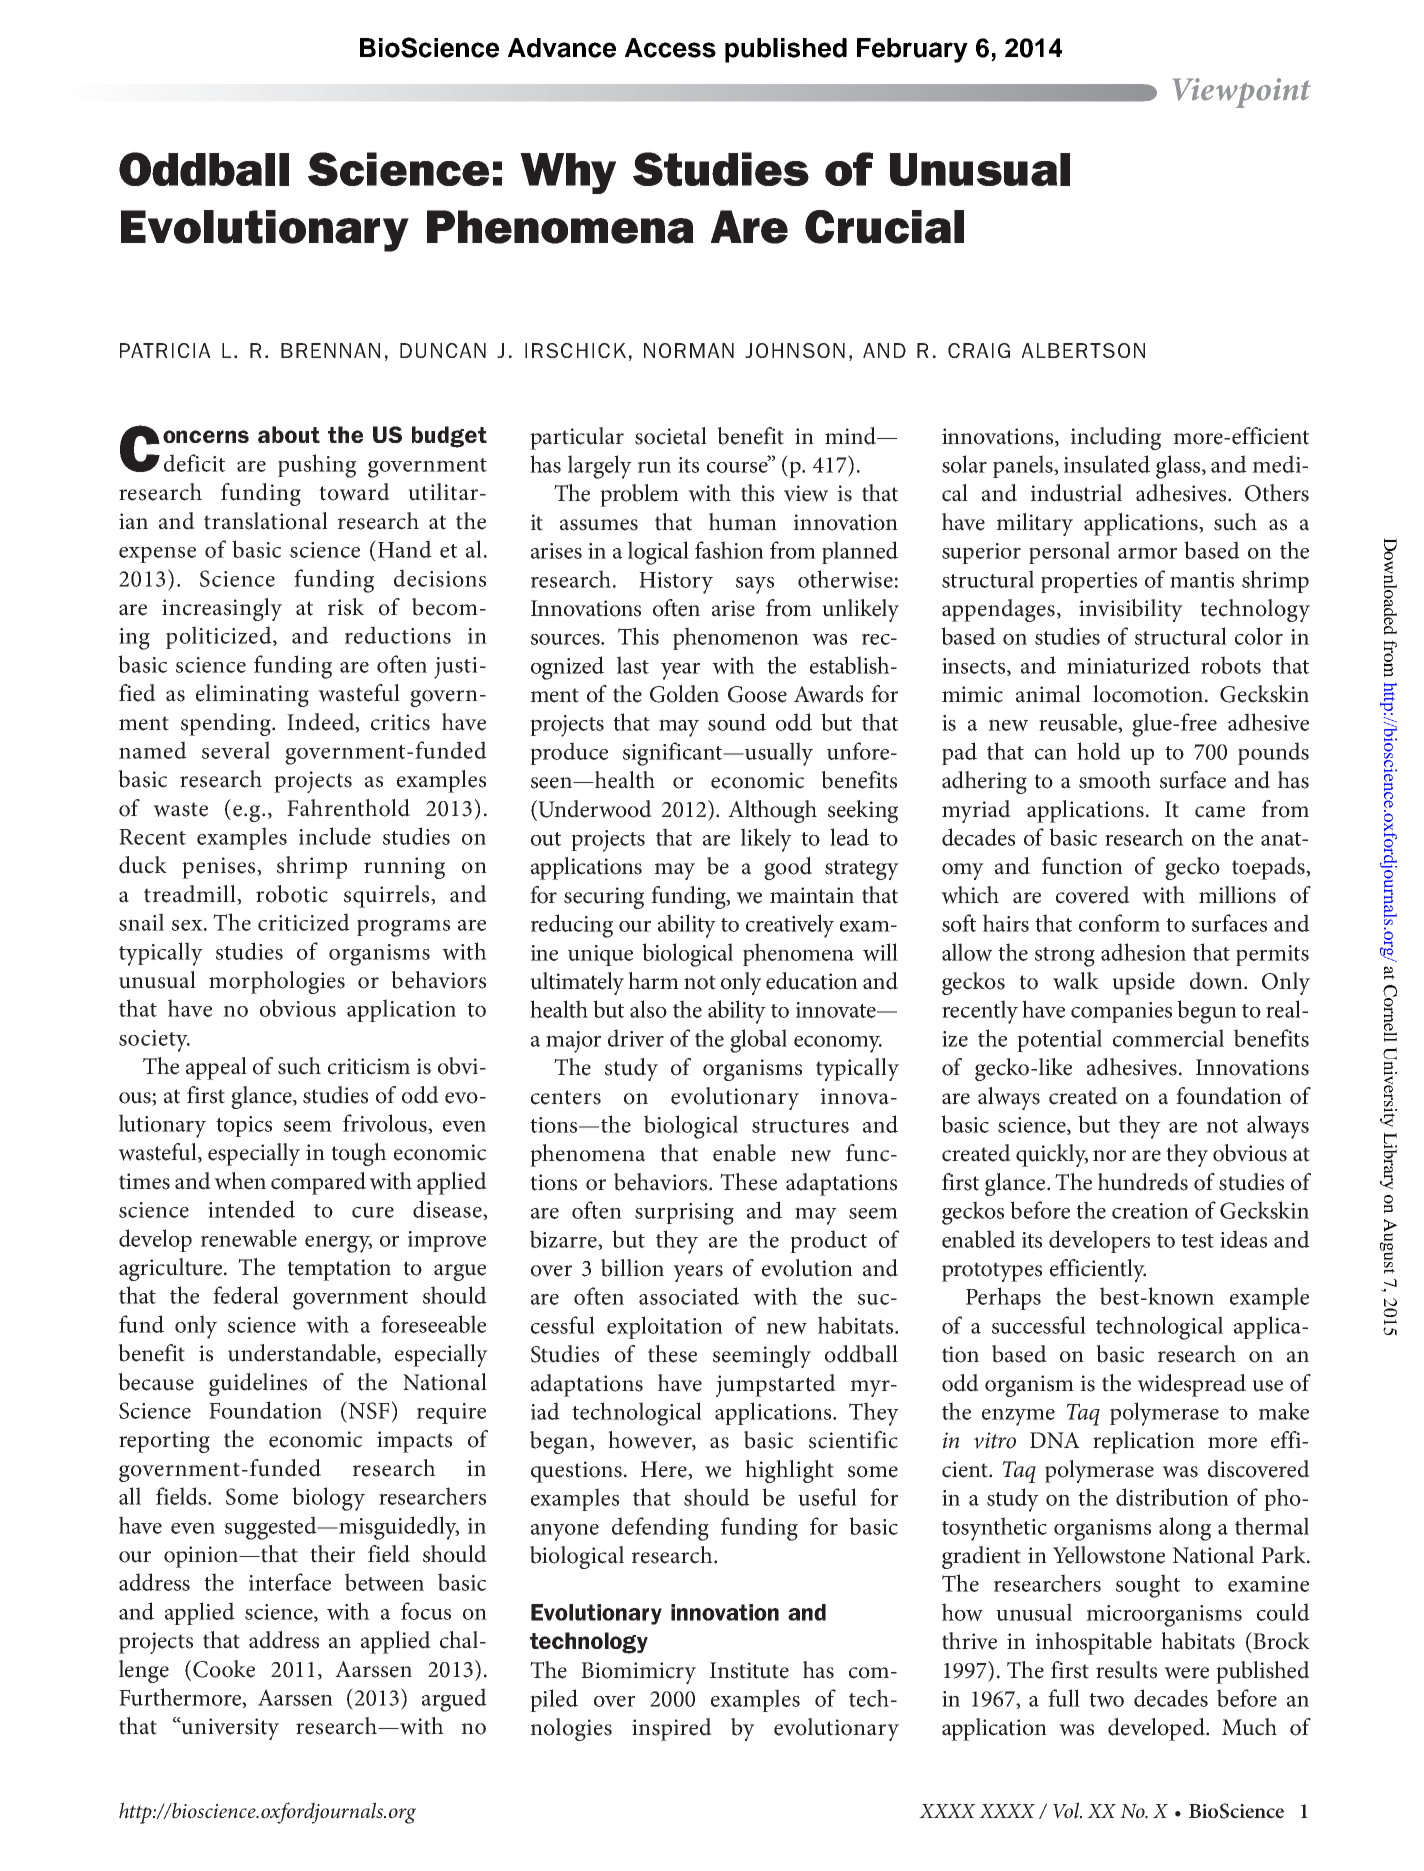 This image has height=1871, width=1424. What do you see at coordinates (562, 48) in the image?
I see `Advance` at bounding box center [562, 48].
